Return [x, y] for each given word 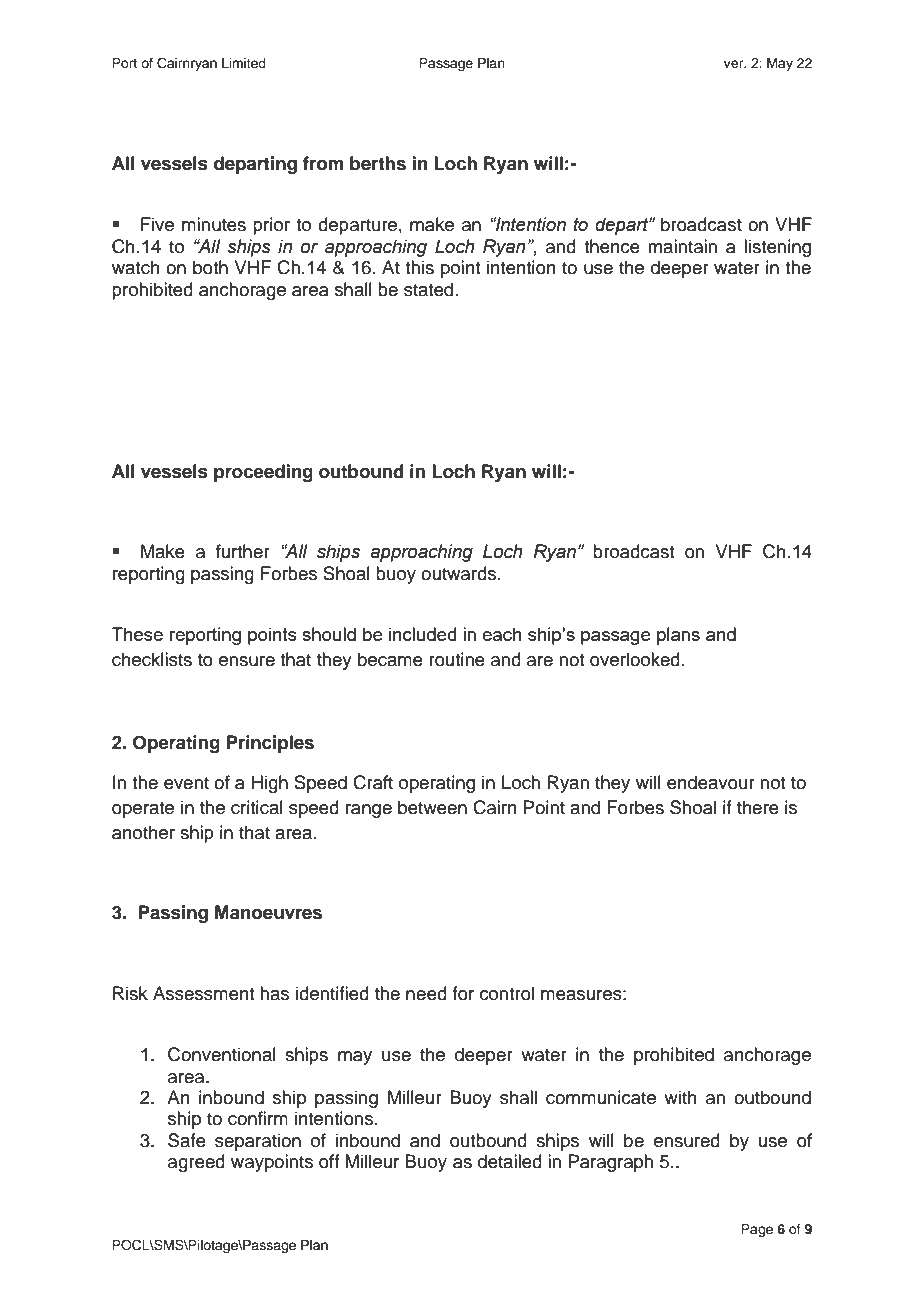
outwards [458, 573]
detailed [510, 1161]
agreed [196, 1163]
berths [378, 163]
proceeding [263, 473]
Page [757, 1230]
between [432, 807]
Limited [244, 63]
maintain [682, 246]
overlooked [635, 659]
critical [257, 807]
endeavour [711, 782]
